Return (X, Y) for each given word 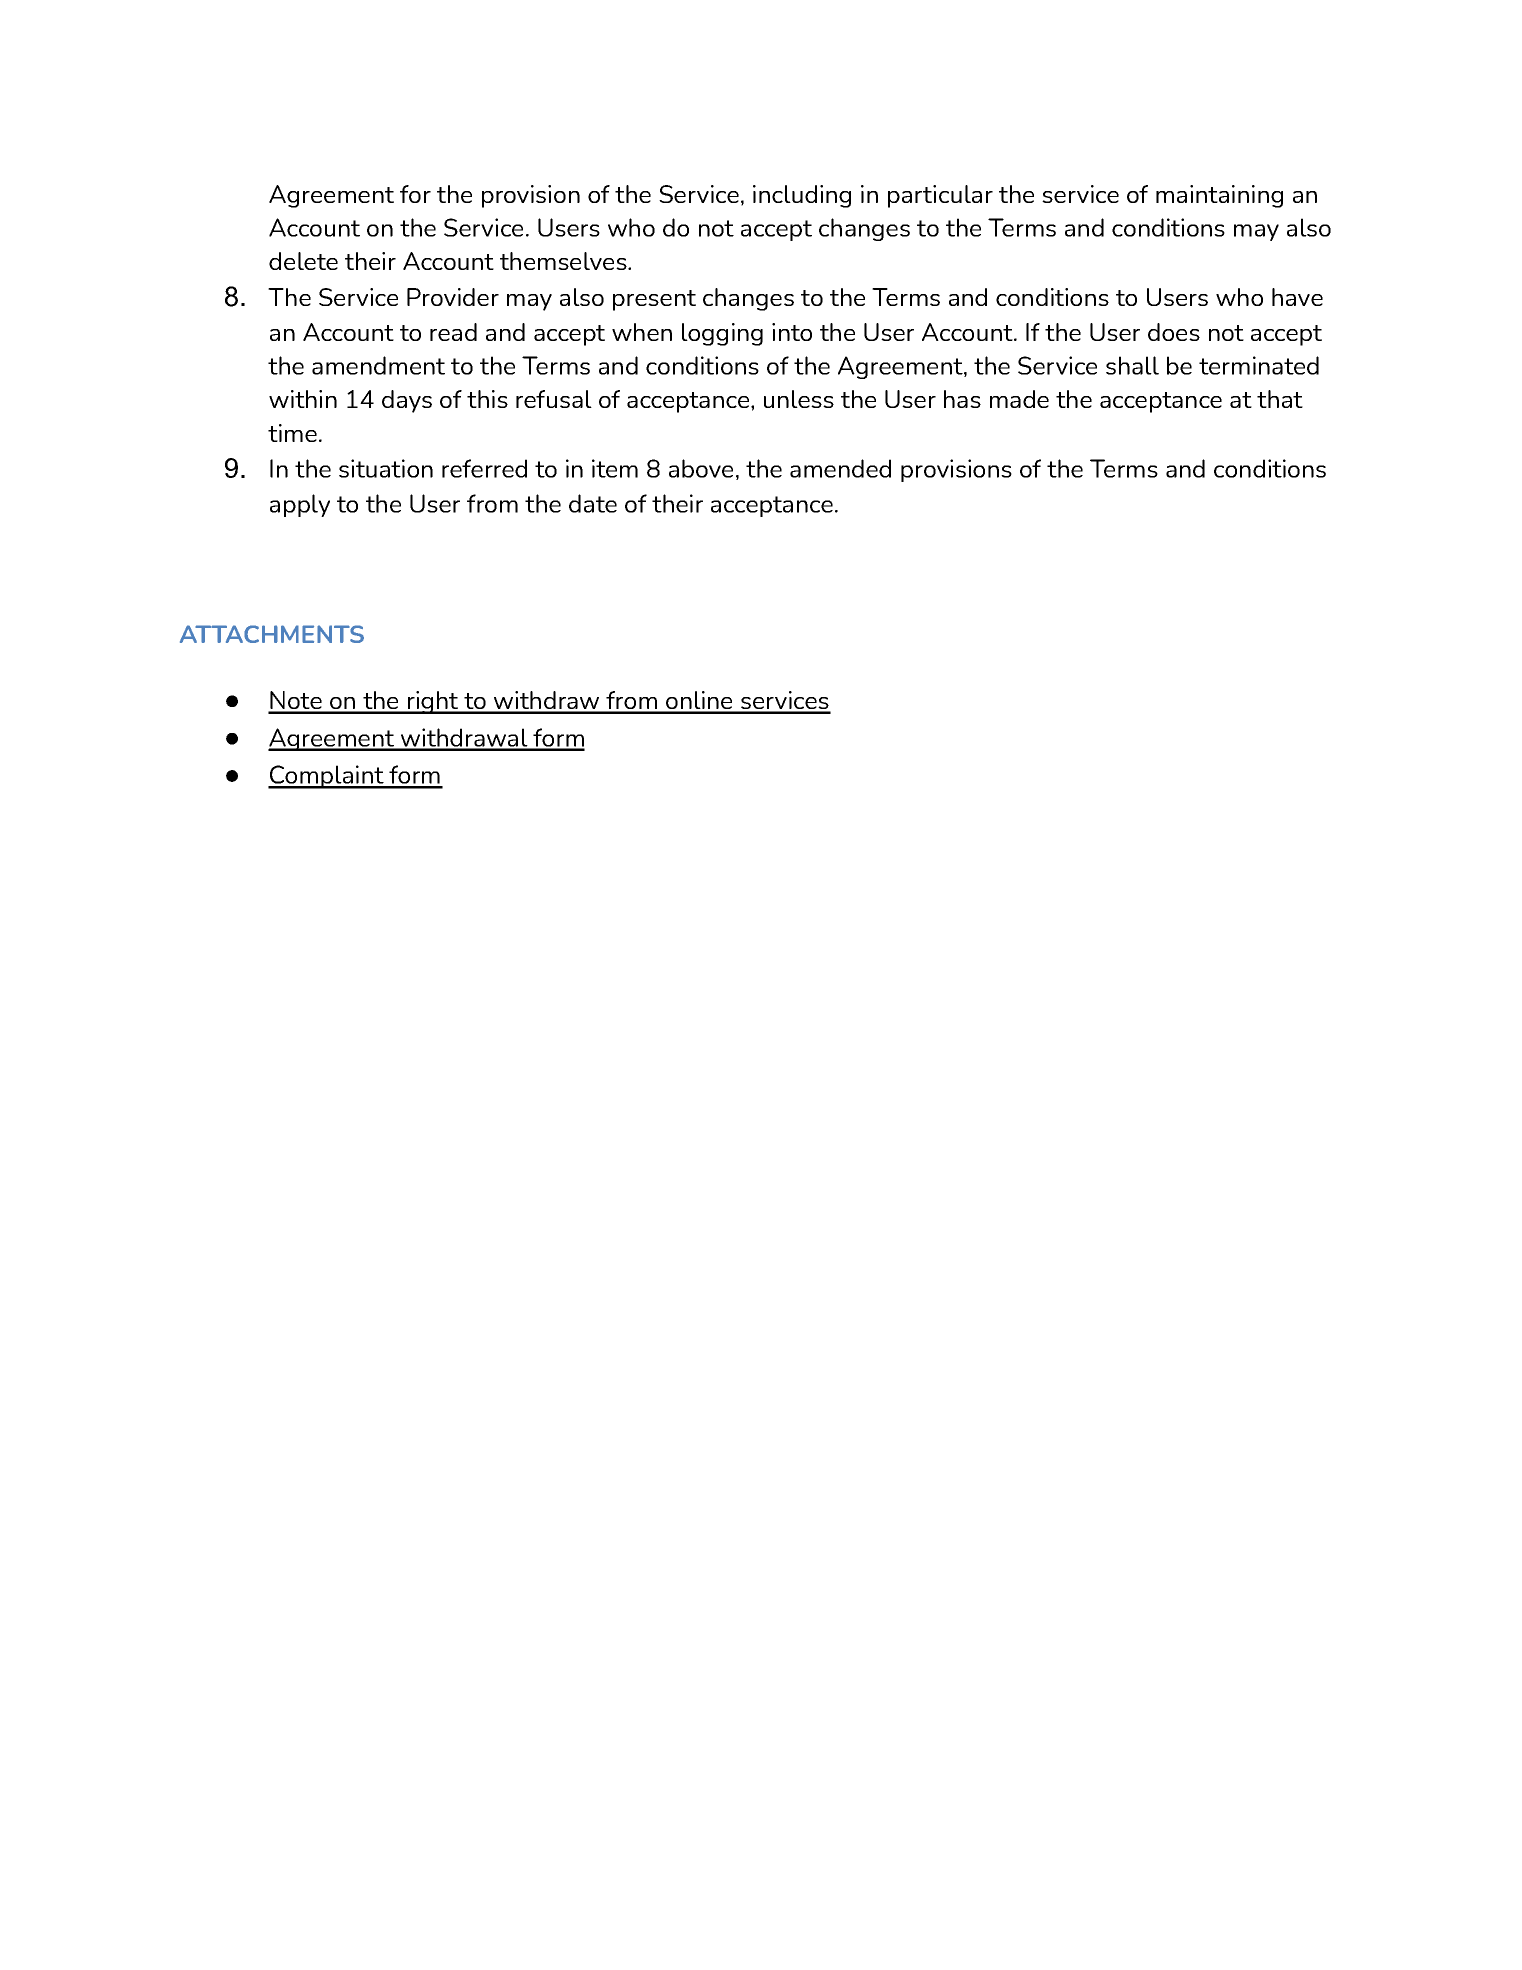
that (1280, 399)
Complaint (327, 777)
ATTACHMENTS (272, 634)
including (802, 196)
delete (303, 261)
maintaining (1219, 196)
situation (386, 468)
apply (300, 505)
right (433, 702)
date (593, 503)
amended (840, 468)
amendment (378, 365)
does (1174, 332)
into (792, 332)
